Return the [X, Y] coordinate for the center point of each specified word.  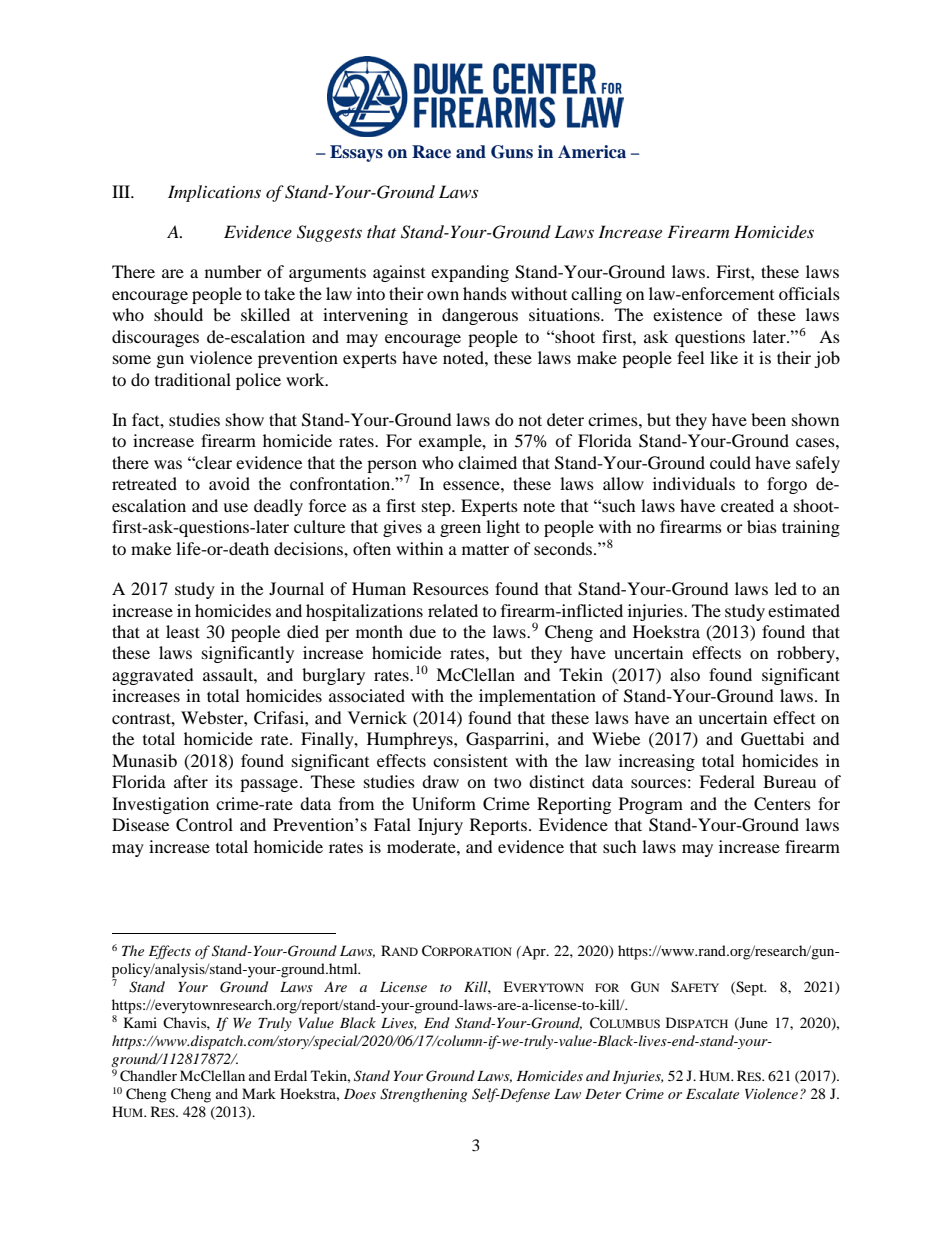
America [592, 152]
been [768, 419]
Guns [512, 152]
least [183, 631]
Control [204, 825]
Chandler [148, 1076]
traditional [193, 379]
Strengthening [423, 1095]
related [453, 610]
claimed [487, 462]
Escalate [712, 1093]
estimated [804, 610]
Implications [214, 193]
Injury [440, 826]
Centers [782, 804]
